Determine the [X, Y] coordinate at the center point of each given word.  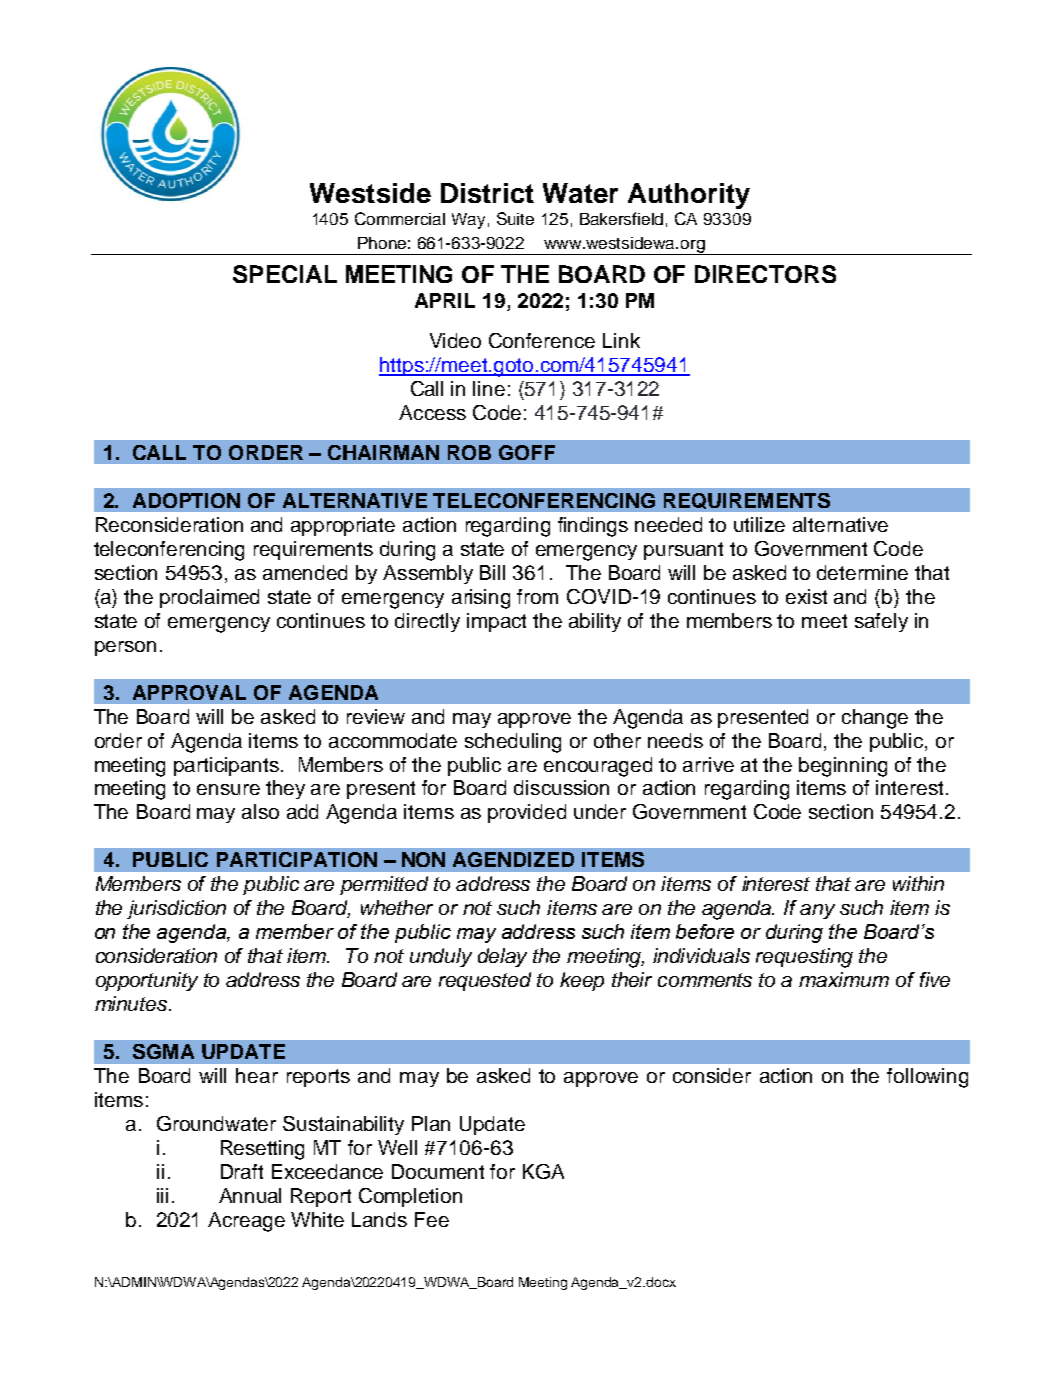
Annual [250, 1195]
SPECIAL [285, 274]
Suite [515, 218]
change [875, 719]
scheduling [513, 743]
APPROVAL [189, 692]
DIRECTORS [765, 274]
